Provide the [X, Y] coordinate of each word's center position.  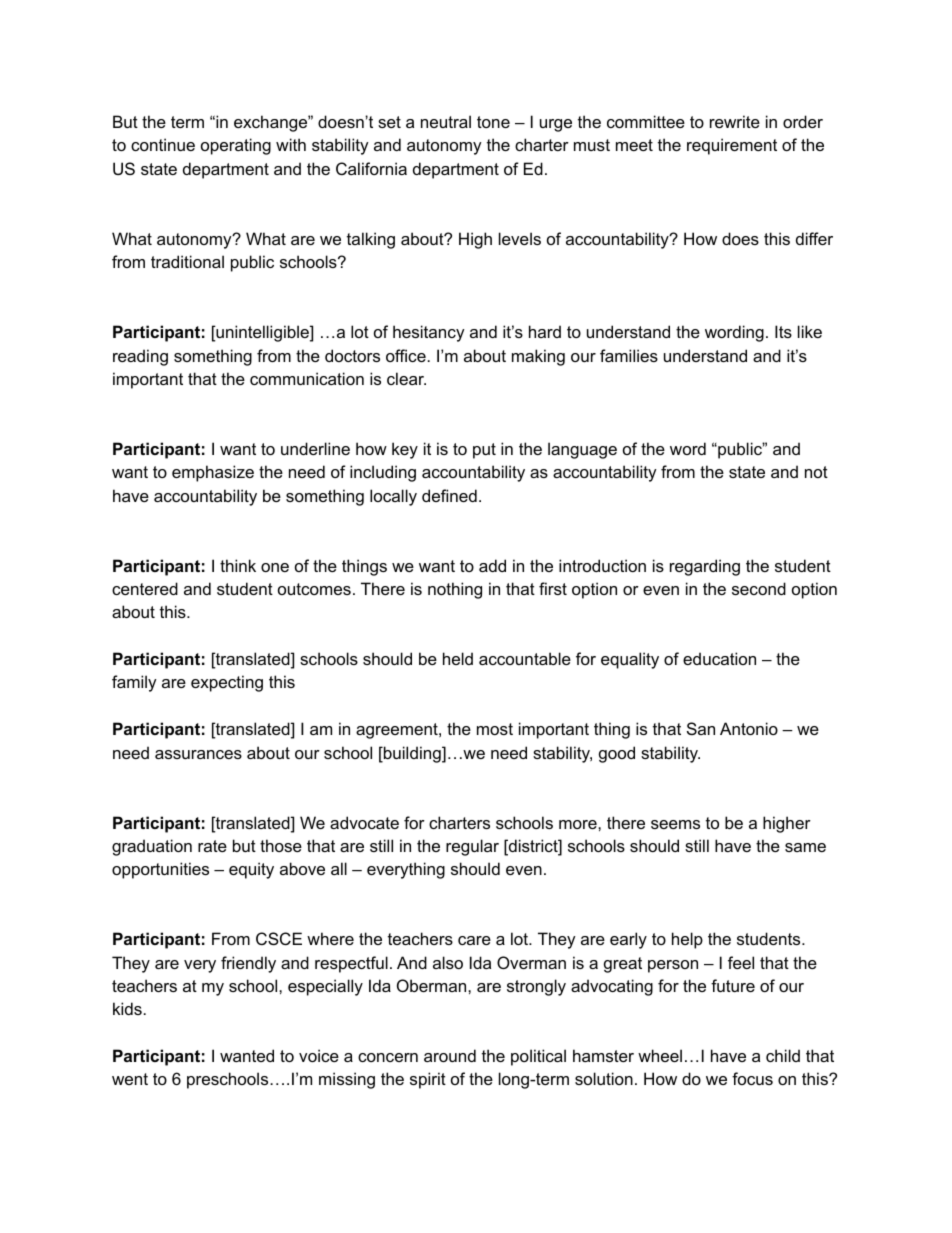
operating [236, 146]
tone [493, 122]
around [450, 1055]
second [759, 588]
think [238, 565]
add [492, 565]
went [130, 1079]
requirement [732, 146]
